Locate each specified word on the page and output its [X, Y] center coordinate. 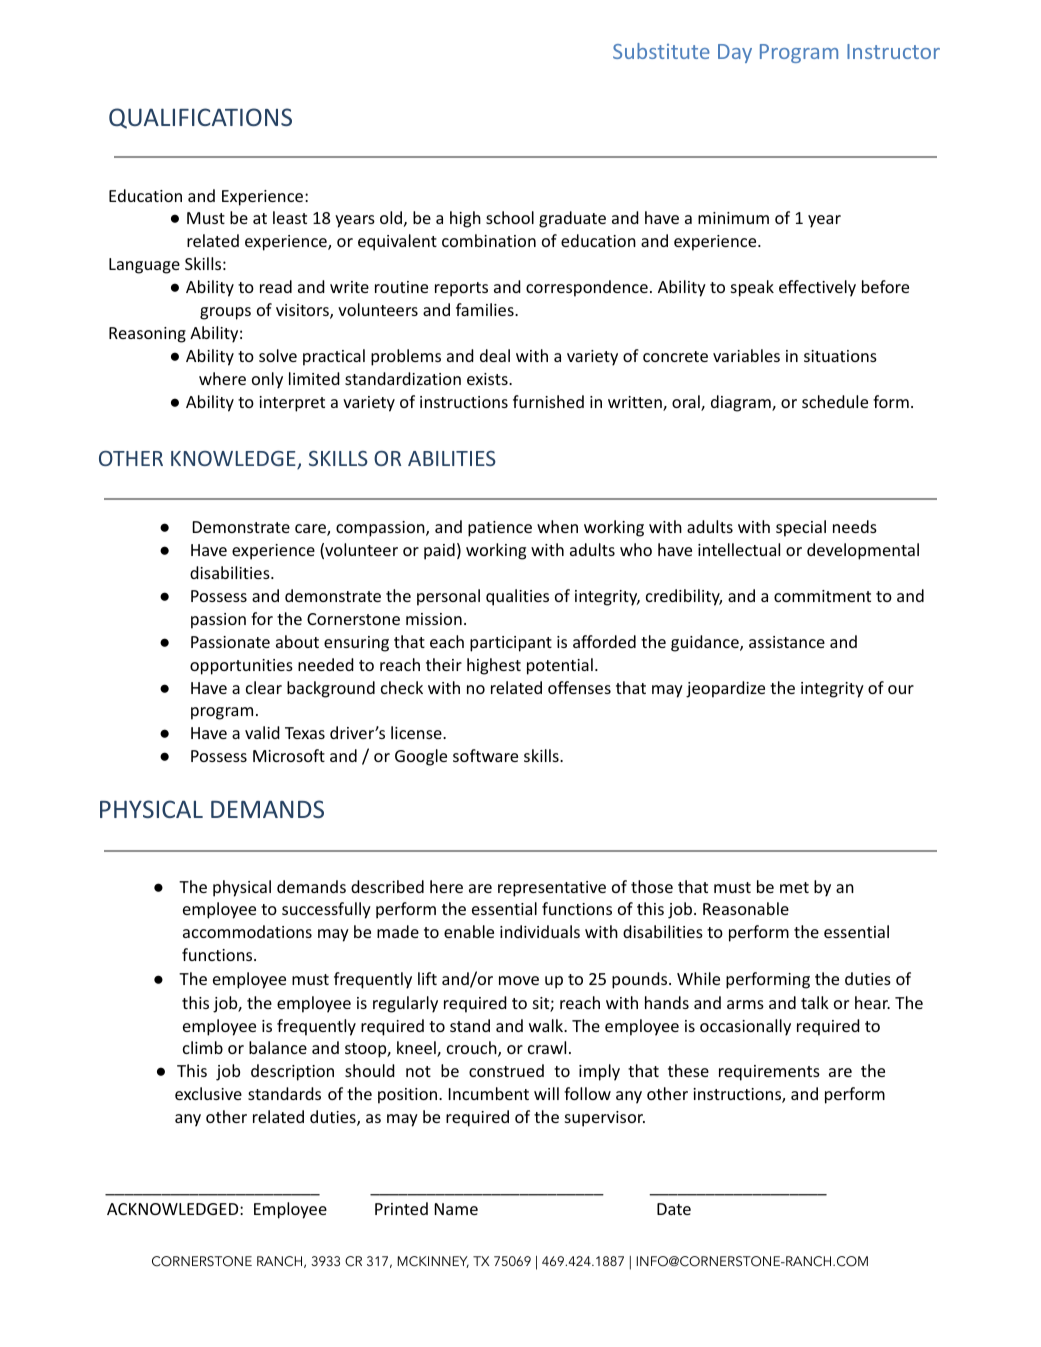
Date [674, 1209]
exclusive [208, 1093]
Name [456, 1209]
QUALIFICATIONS [200, 118]
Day [735, 53]
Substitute [661, 51]
